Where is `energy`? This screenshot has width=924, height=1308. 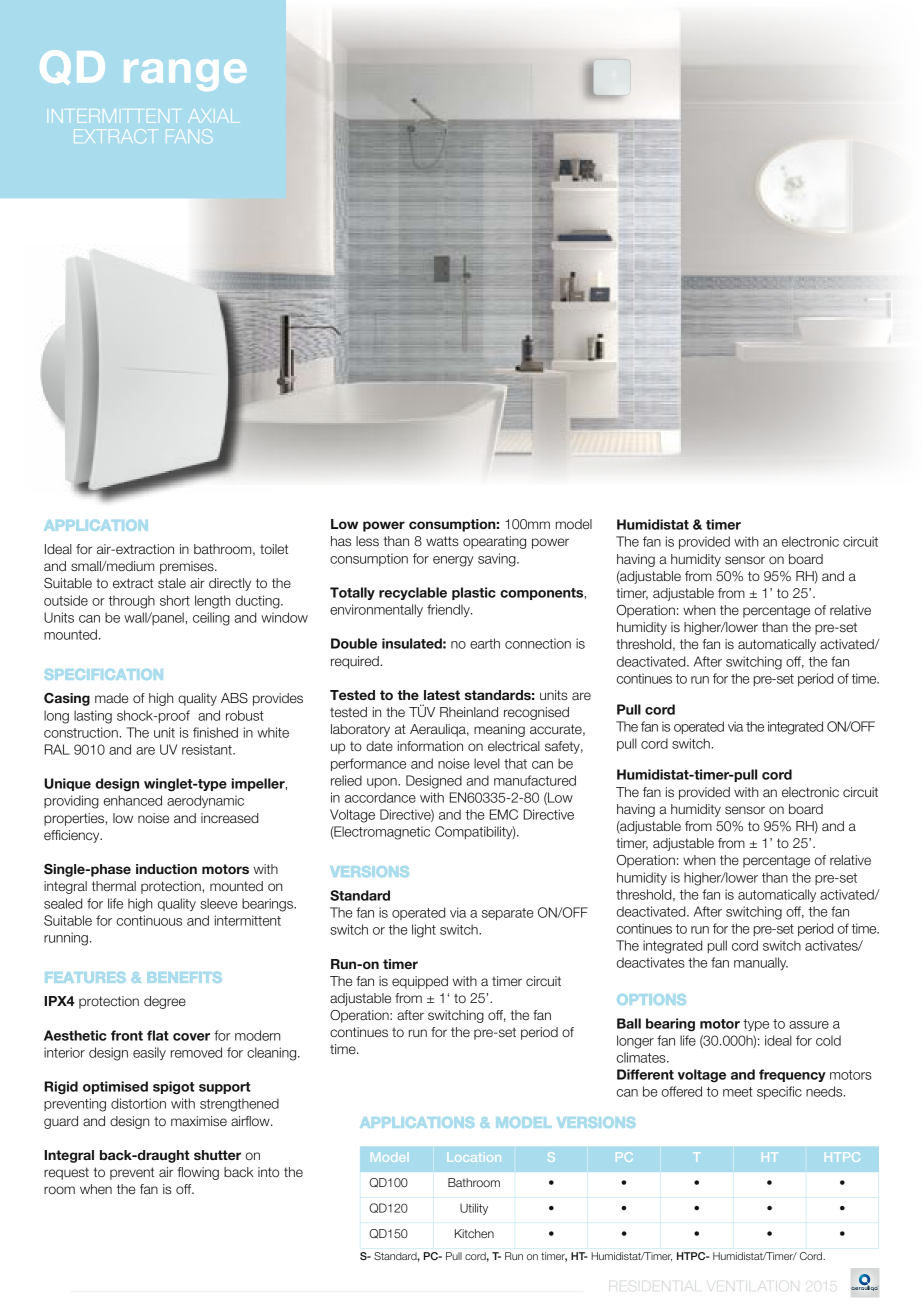
energy is located at coordinates (453, 561).
